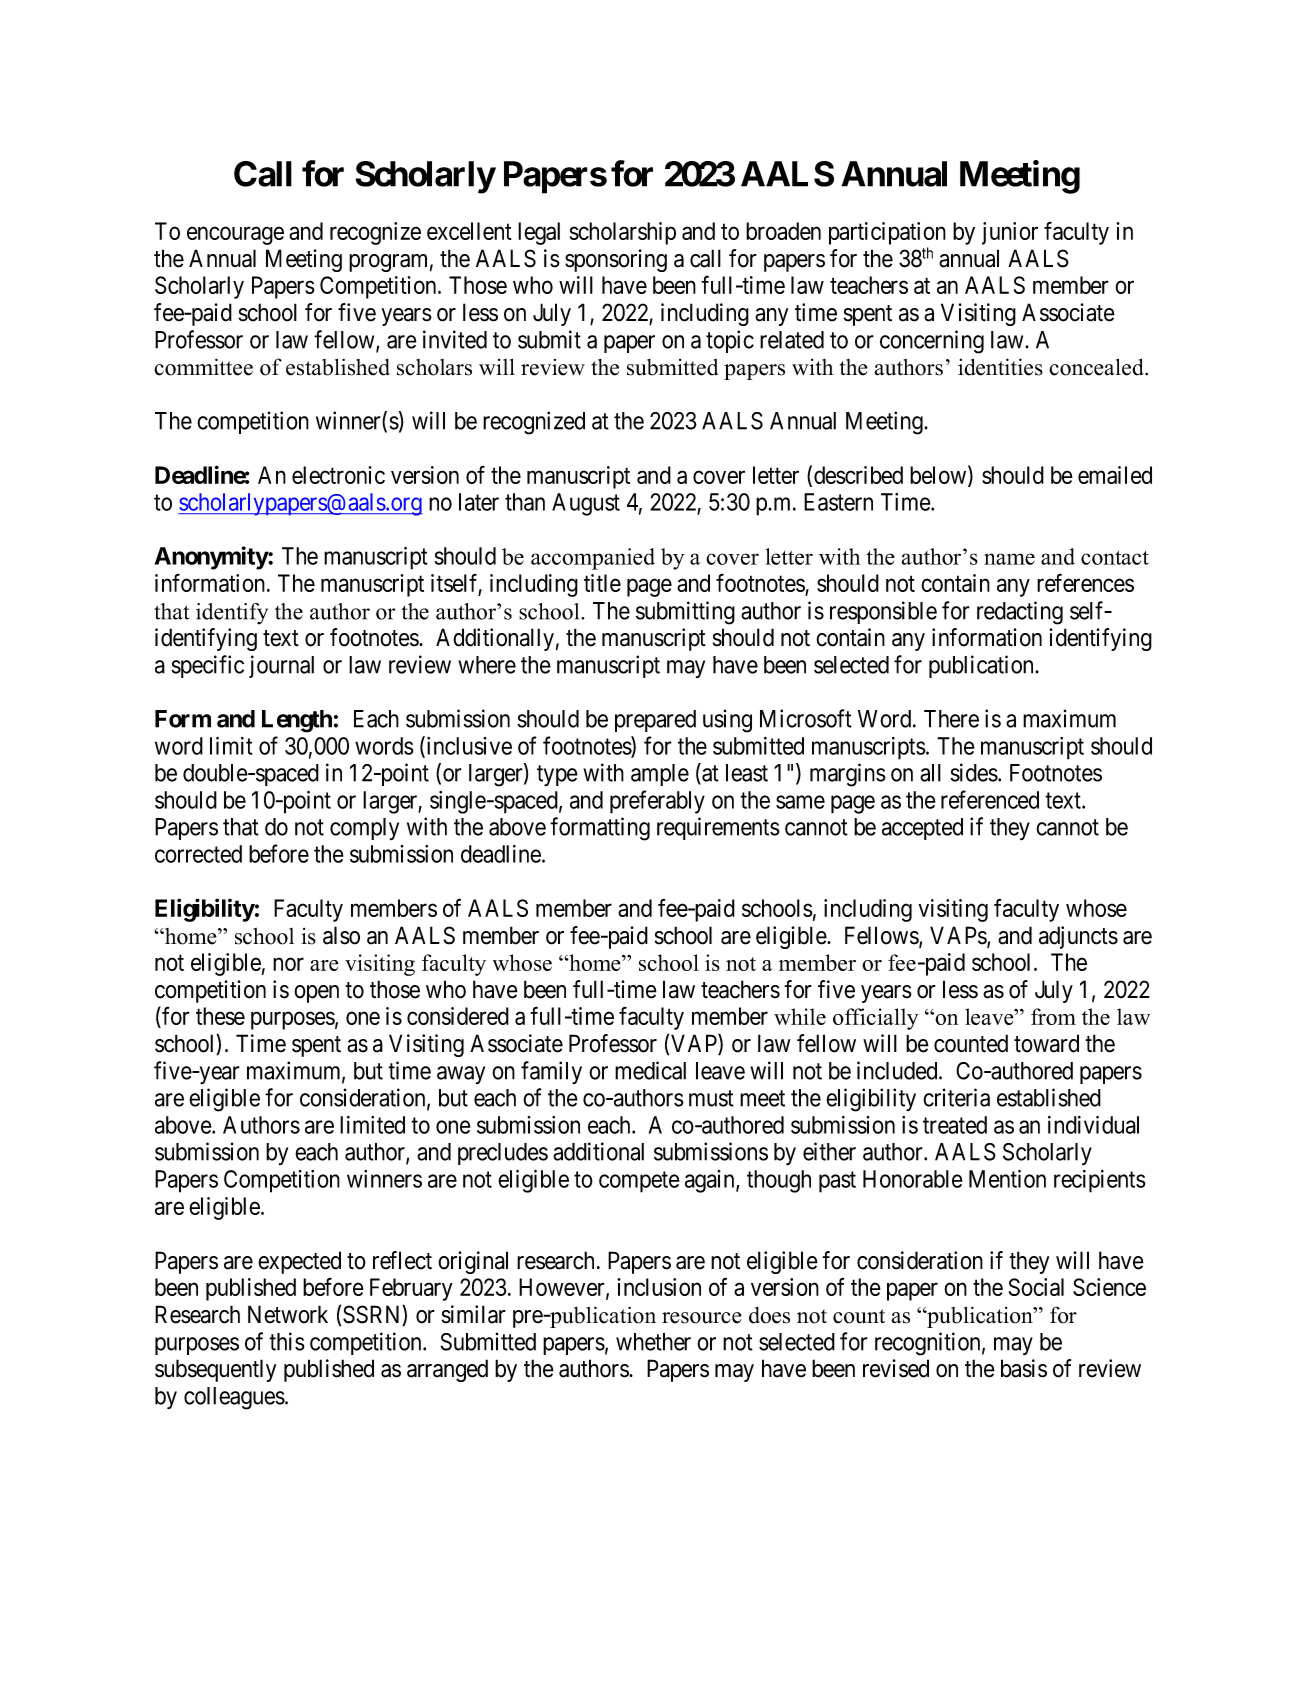  Describe the element at coordinates (616, 260) in the screenshot. I see `sponsoring` at that location.
